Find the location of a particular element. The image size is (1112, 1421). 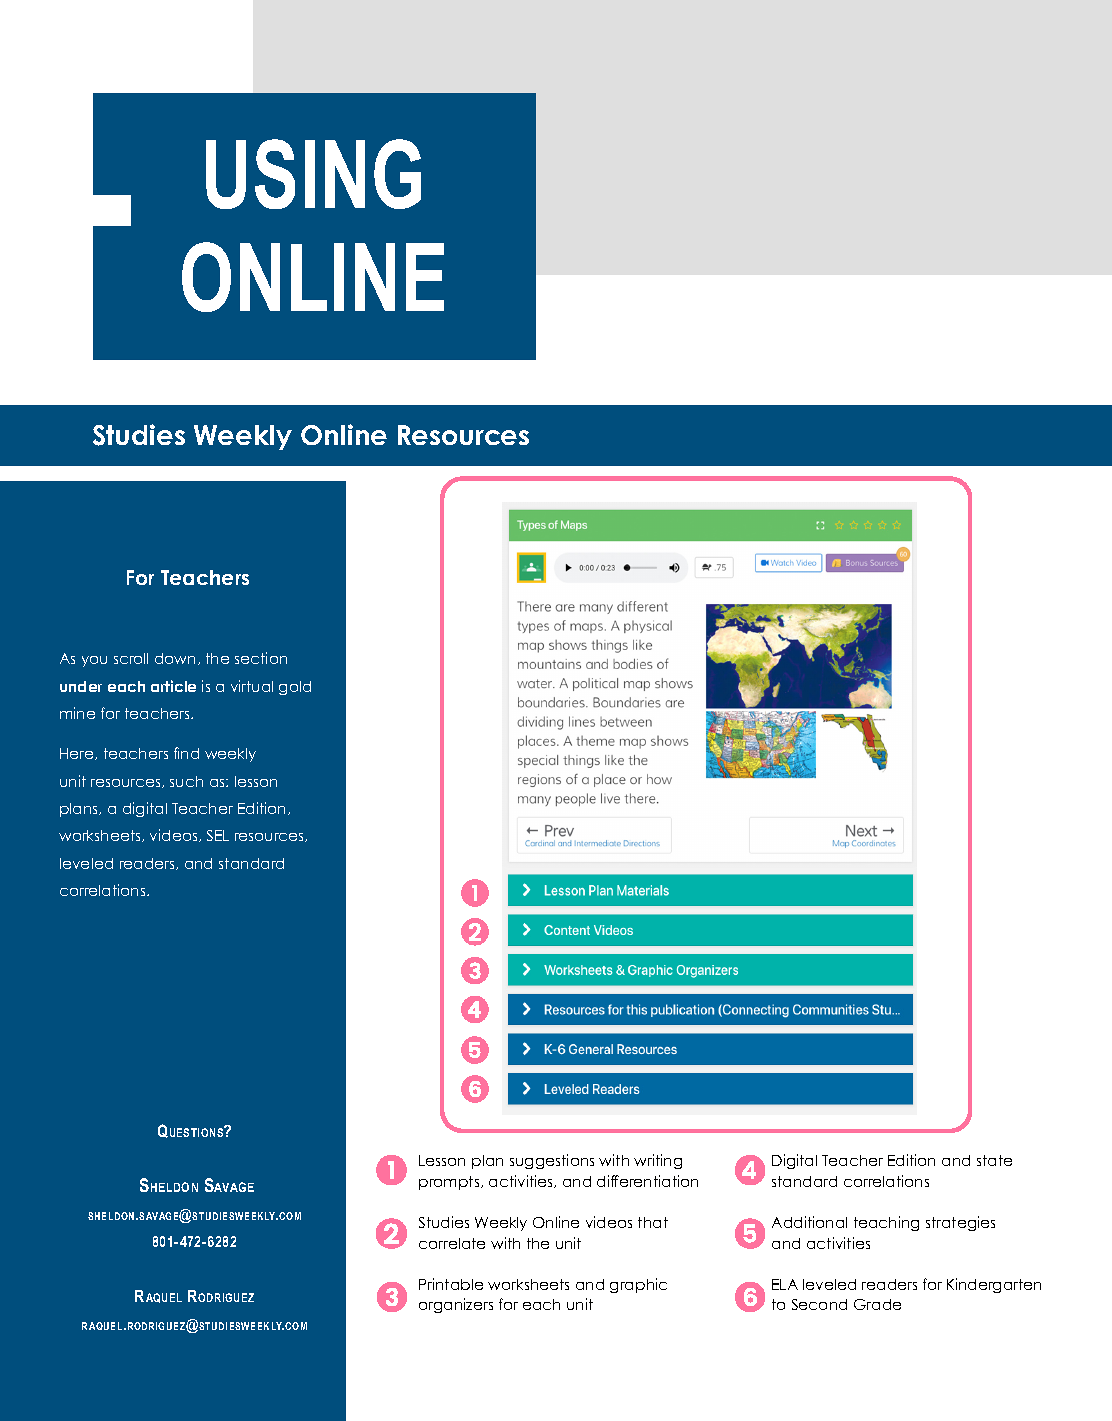

Grade is located at coordinates (877, 1304).
